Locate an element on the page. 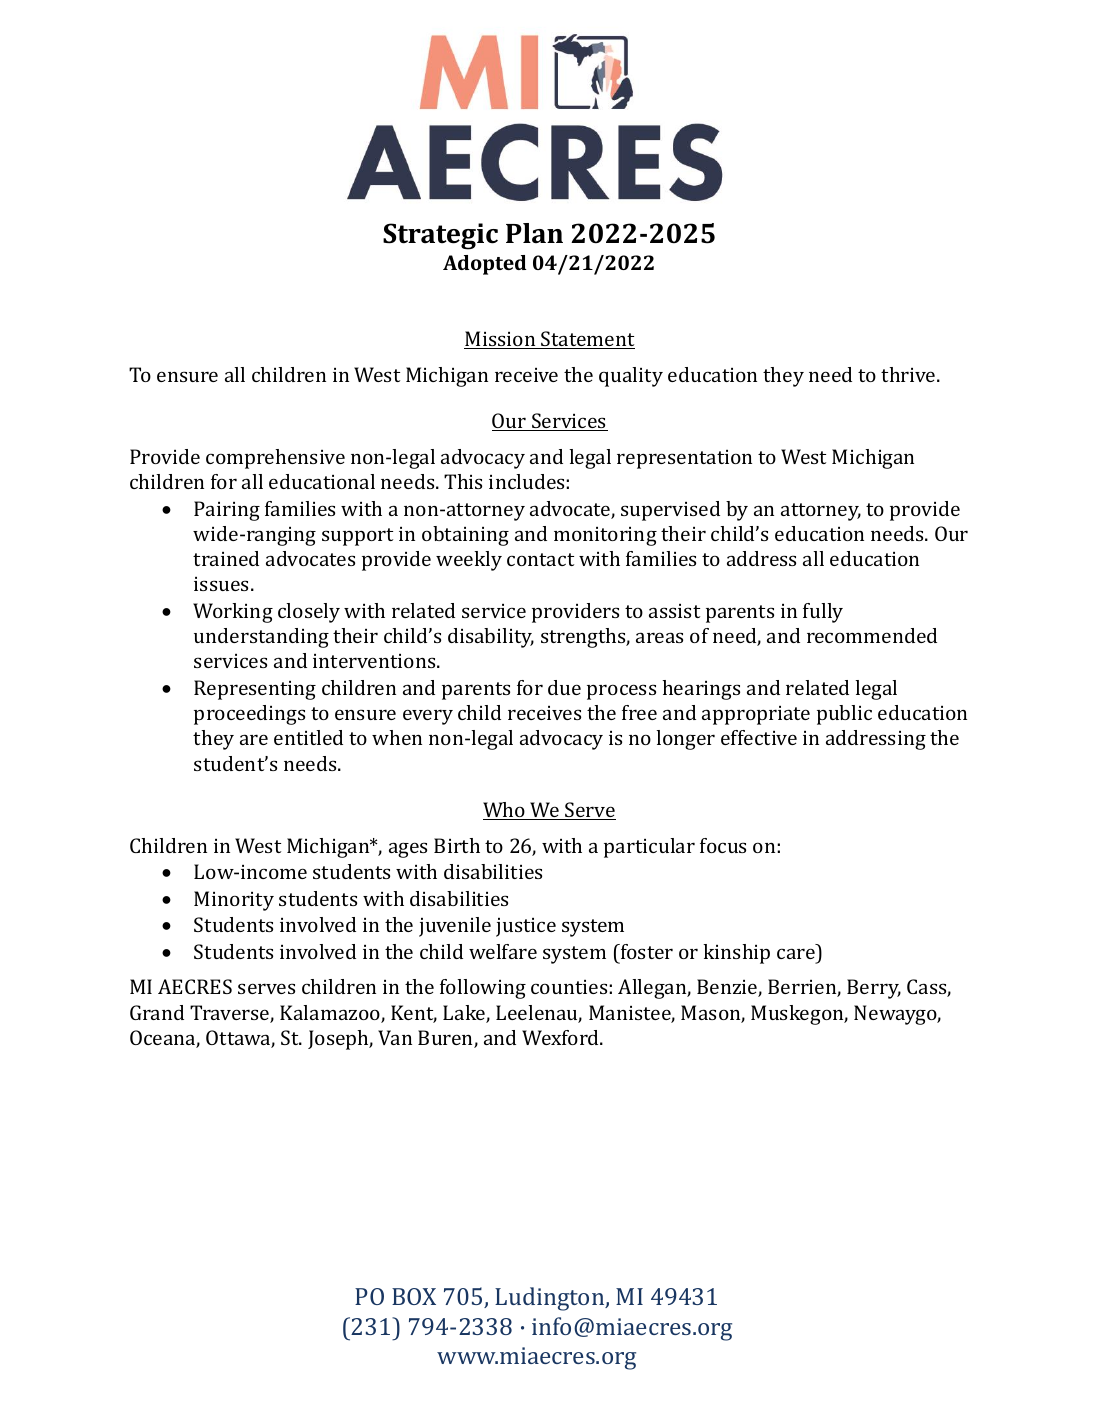 The width and height of the page is (1099, 1422). contact is located at coordinates (540, 559).
